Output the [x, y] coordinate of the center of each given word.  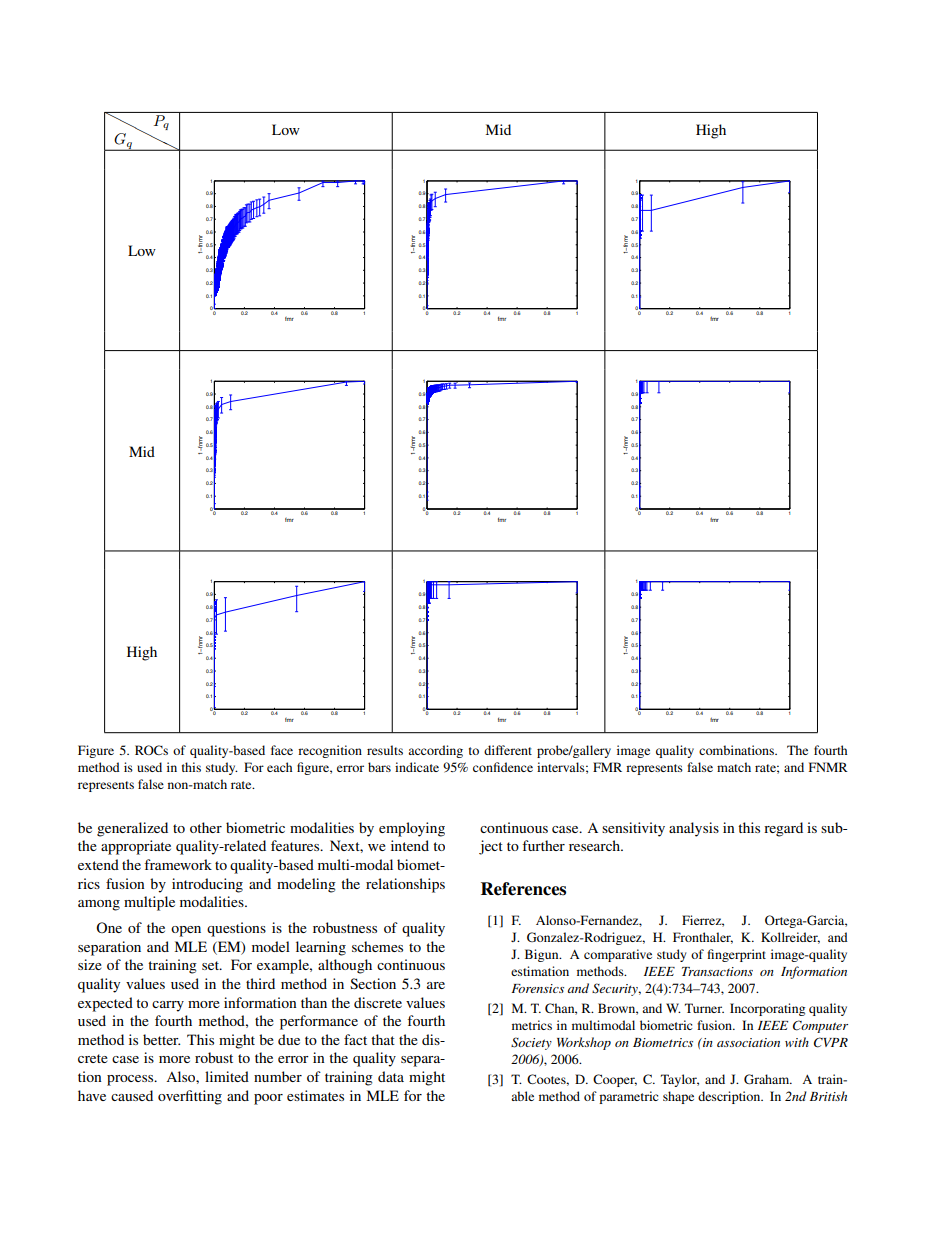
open [186, 931]
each [279, 767]
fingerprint [737, 955]
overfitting [190, 1097]
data [391, 1076]
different [508, 750]
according [435, 751]
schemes [377, 946]
